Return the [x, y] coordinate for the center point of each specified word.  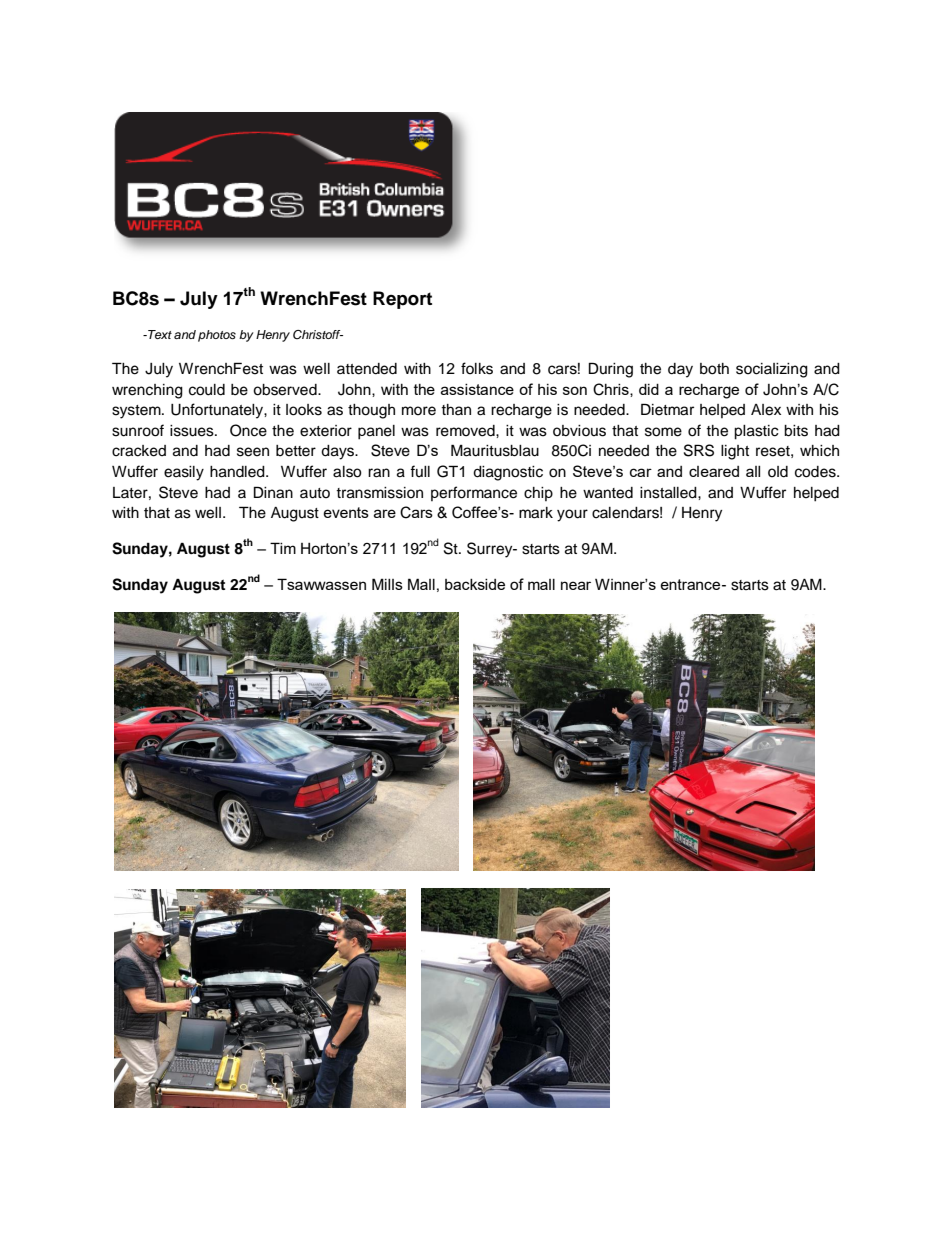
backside [475, 584]
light [735, 452]
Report [402, 300]
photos [217, 336]
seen [253, 452]
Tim [283, 548]
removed [466, 431]
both [714, 369]
